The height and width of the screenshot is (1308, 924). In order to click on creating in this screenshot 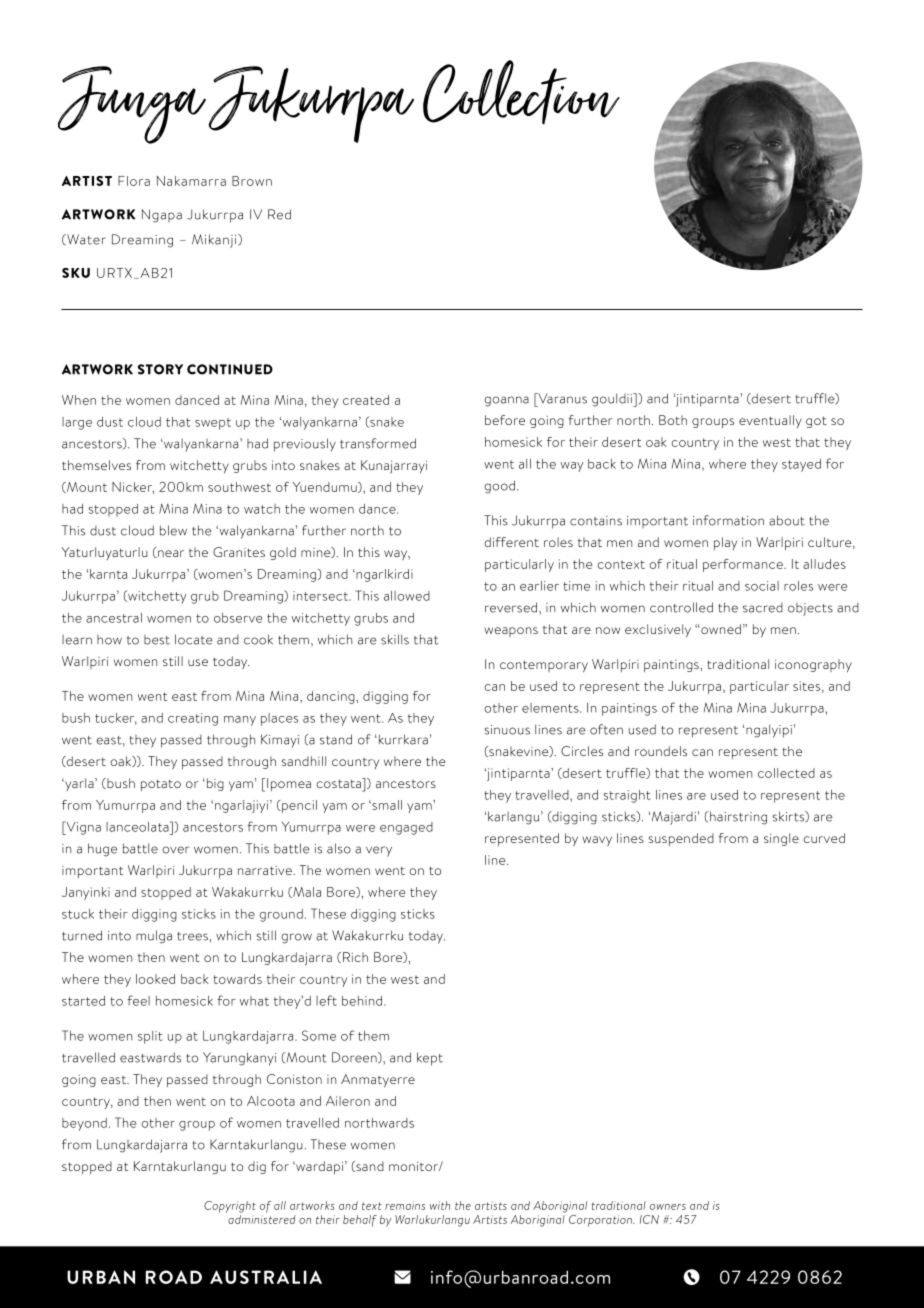, I will do `click(193, 719)`.
